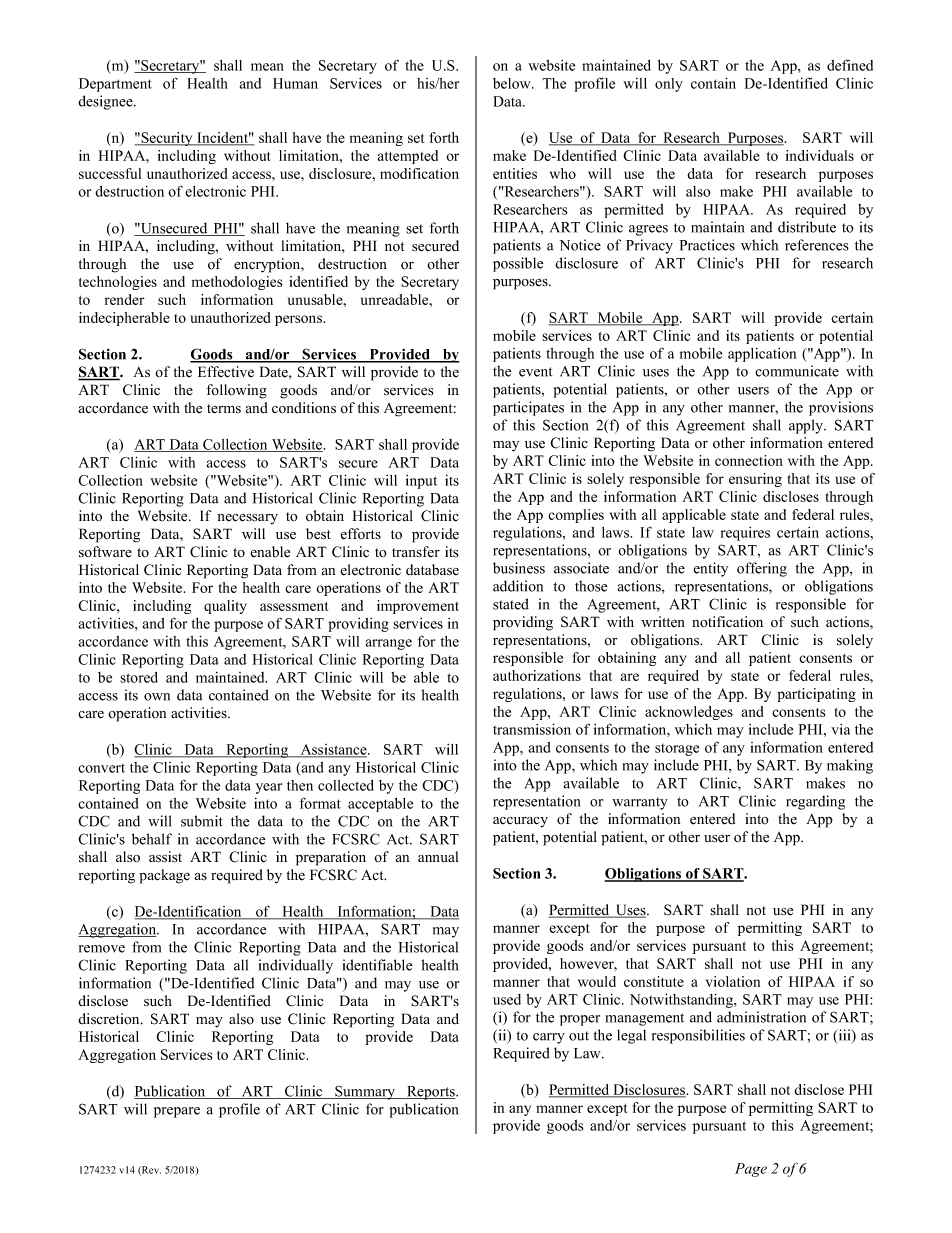 This screenshot has width=952, height=1233. Describe the element at coordinates (762, 355) in the screenshot. I see `application` at that location.
